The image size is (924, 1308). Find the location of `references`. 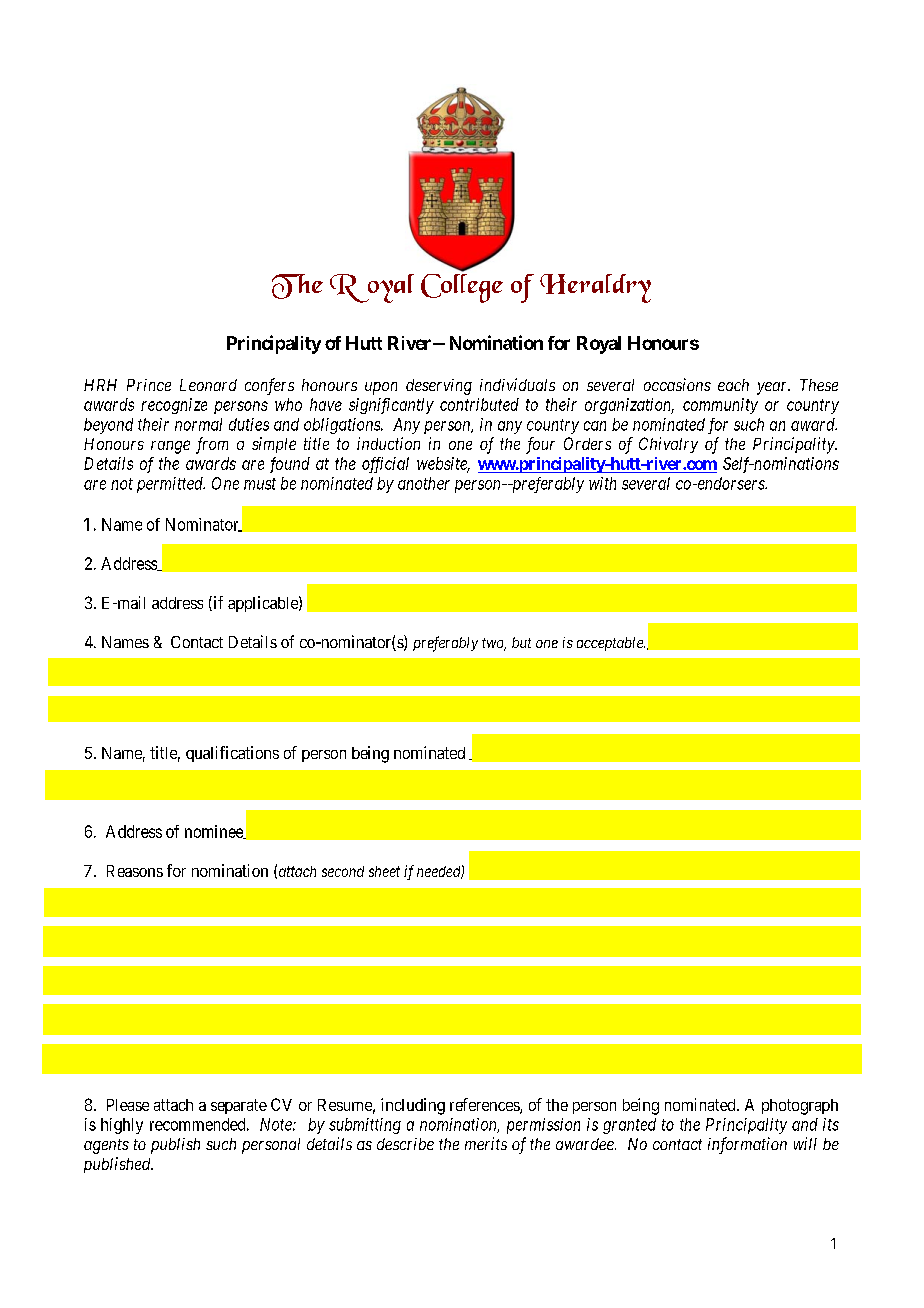

references is located at coordinates (485, 1106).
